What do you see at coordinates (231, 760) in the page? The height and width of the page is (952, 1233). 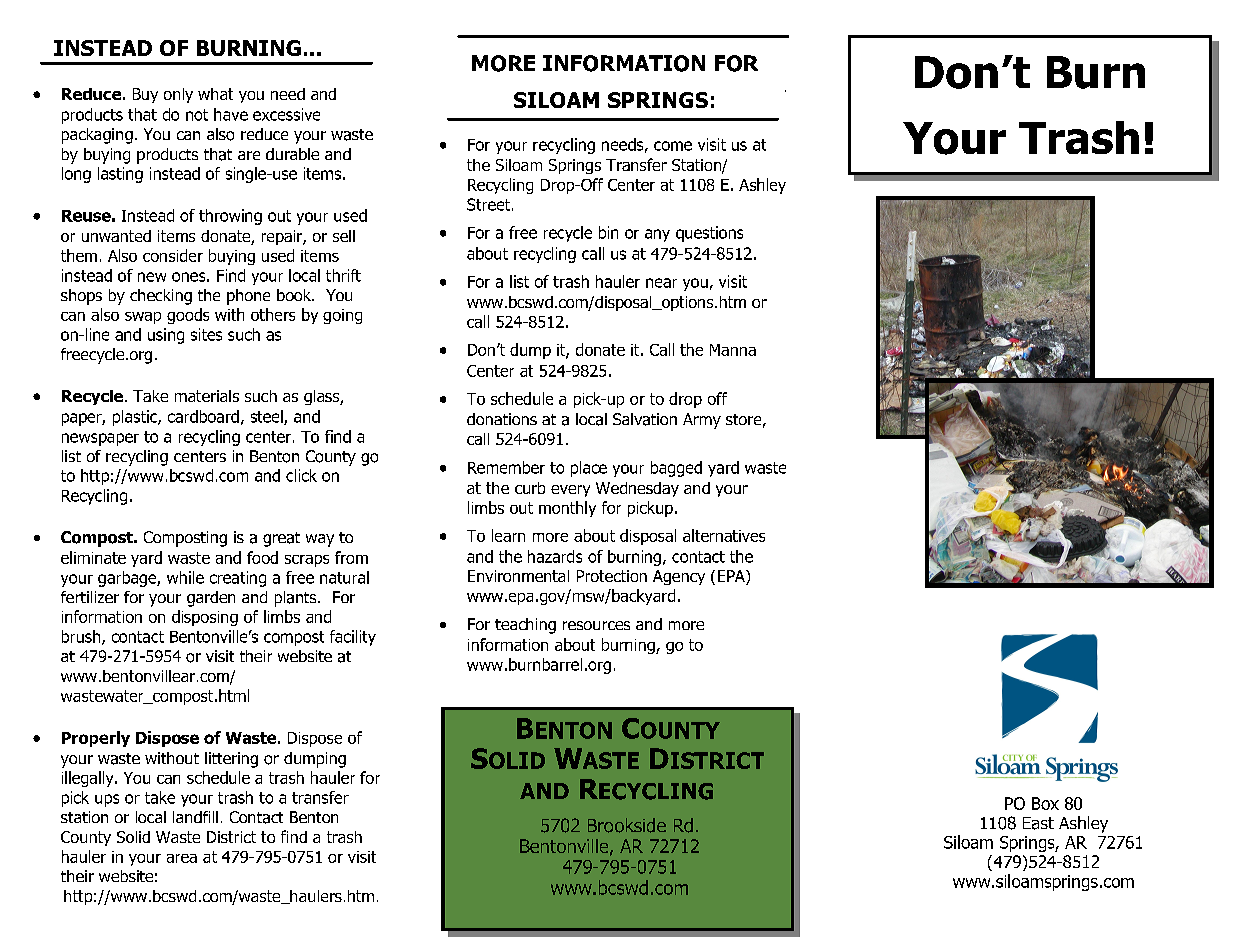 I see `littering` at bounding box center [231, 760].
